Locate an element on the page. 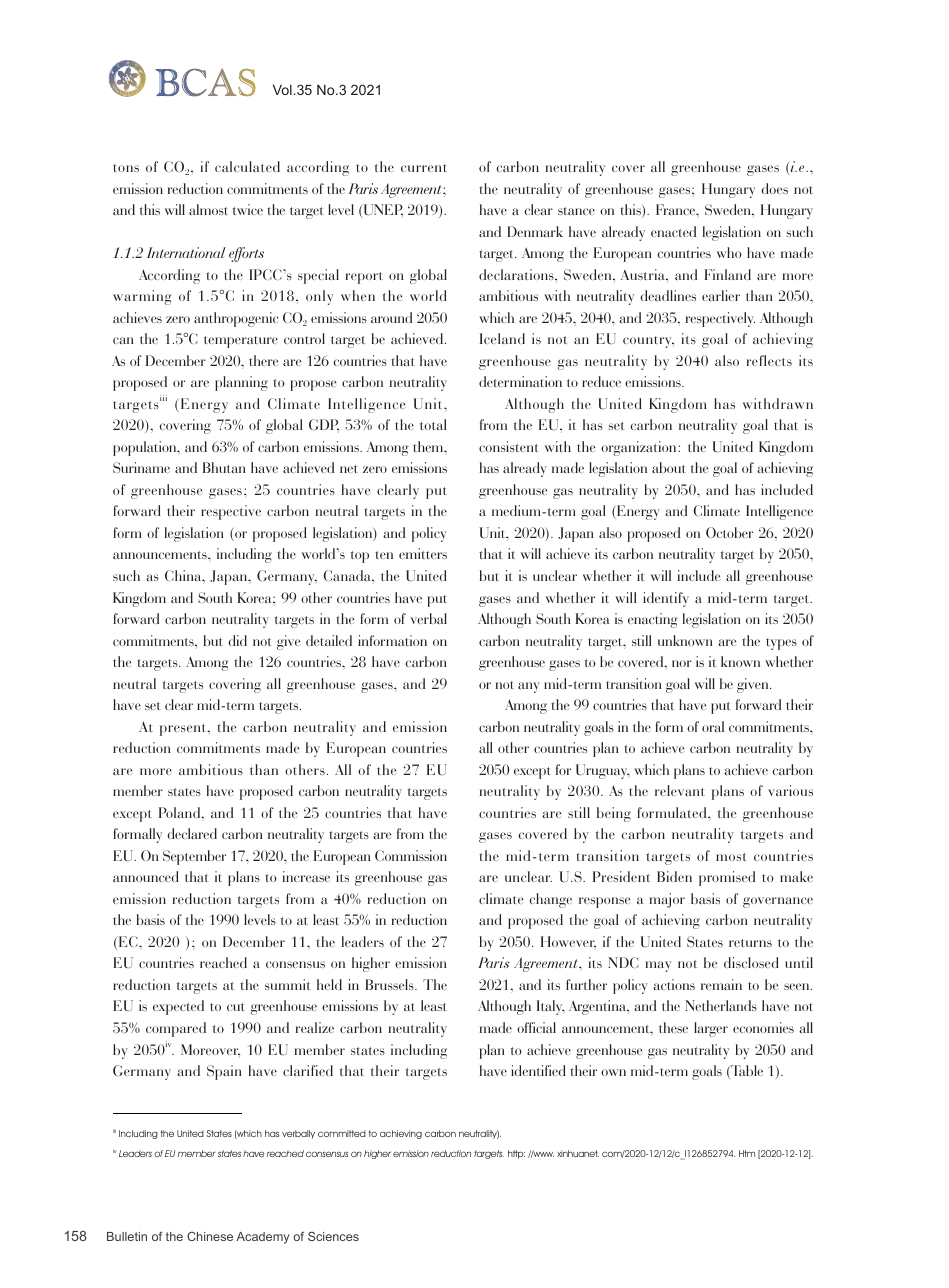 The height and width of the image is (1288, 949). did is located at coordinates (237, 640).
